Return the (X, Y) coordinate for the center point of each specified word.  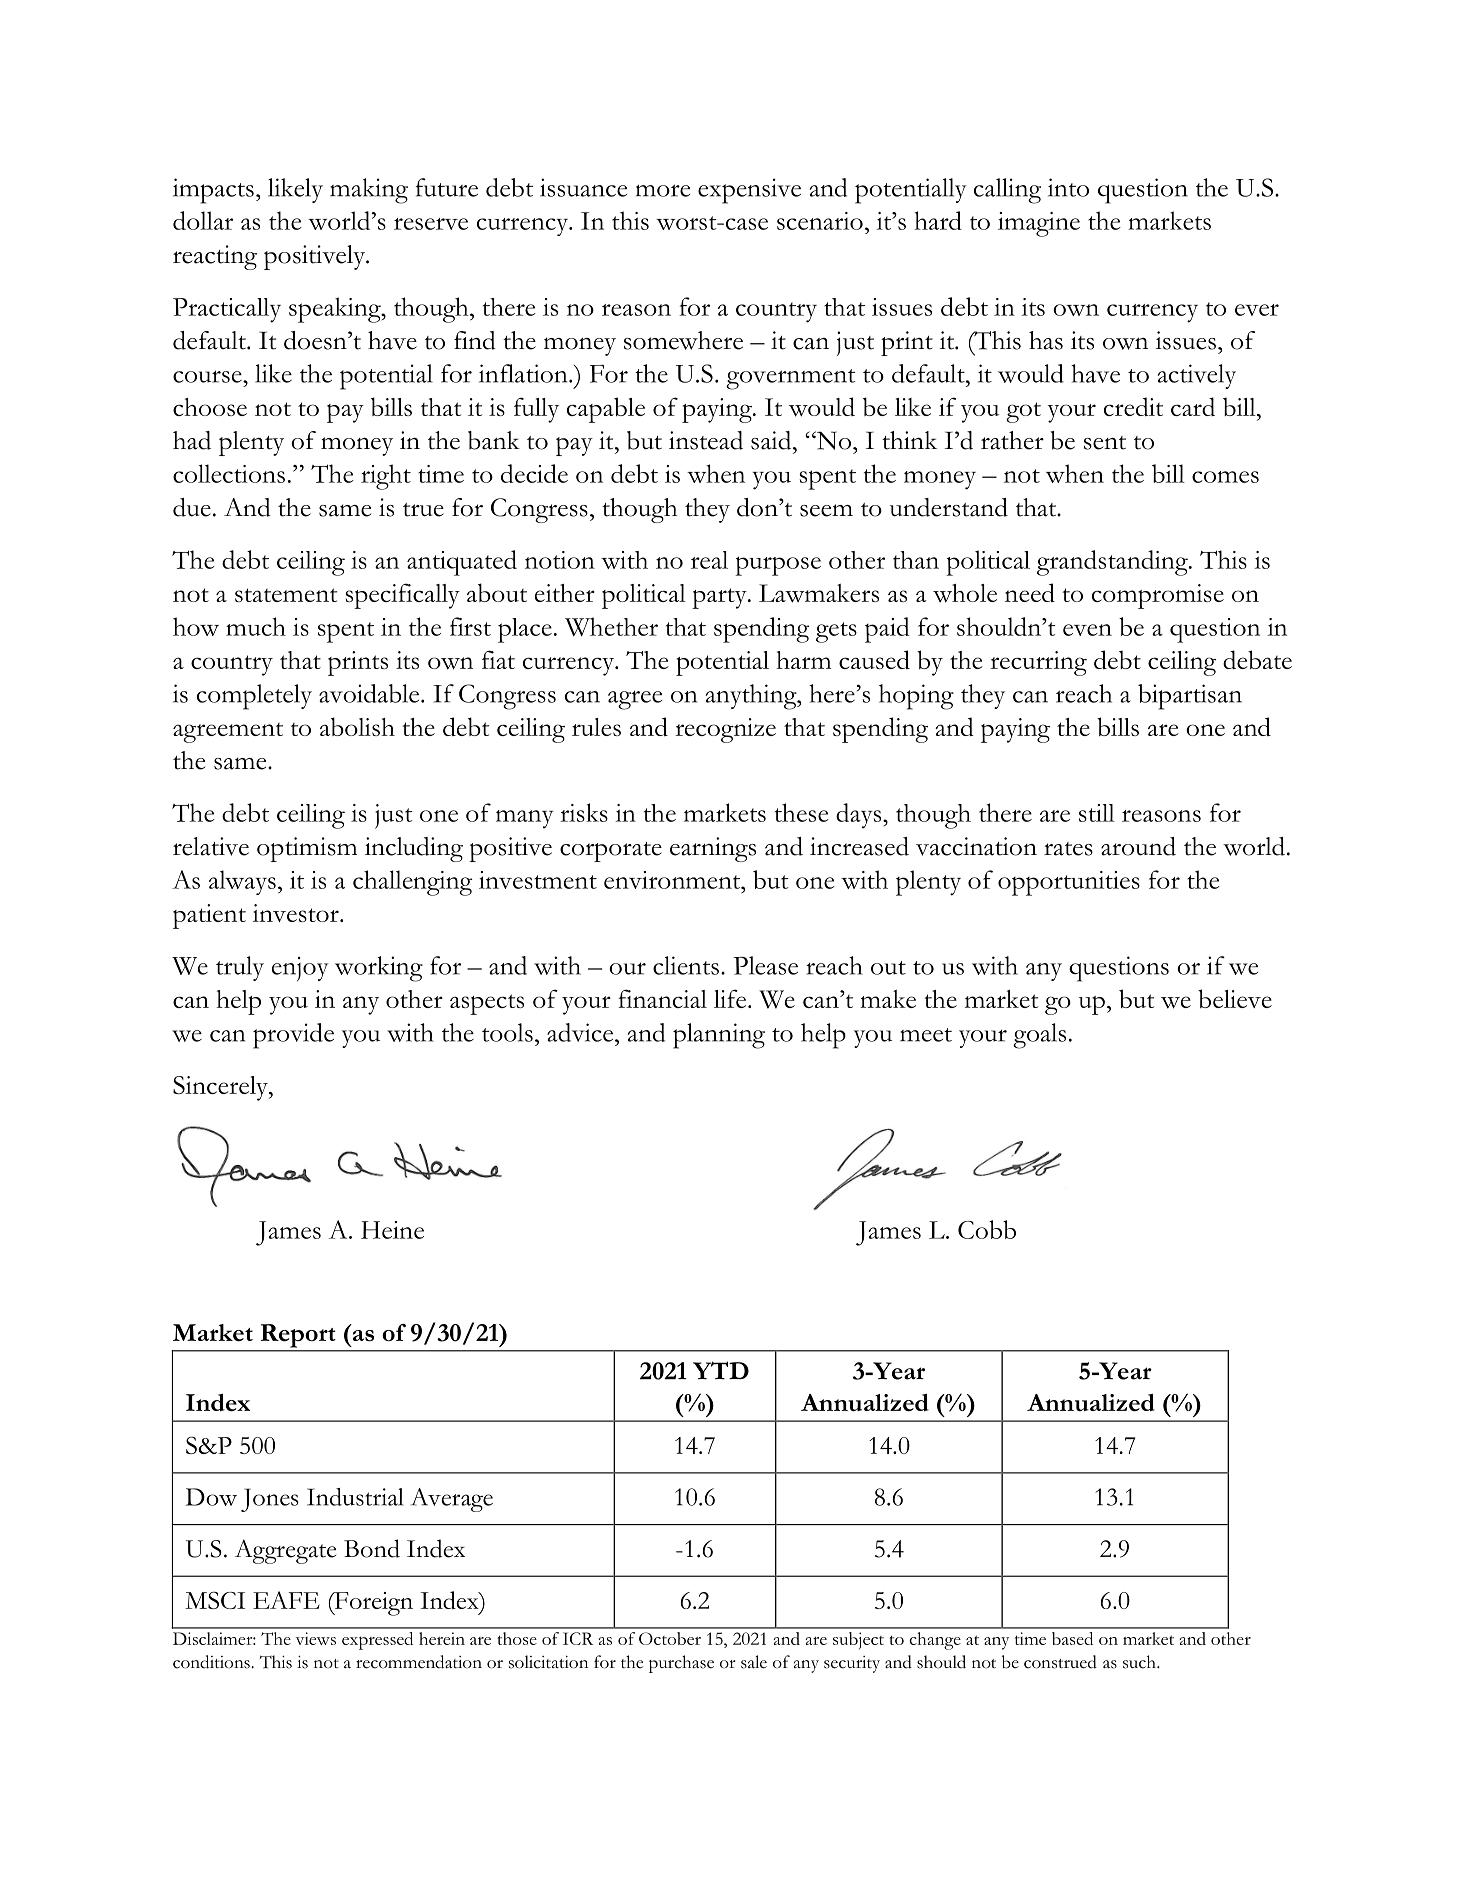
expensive (749, 191)
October (670, 1638)
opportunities (1069, 883)
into (1068, 187)
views (315, 1638)
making (369, 191)
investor (297, 913)
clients (686, 965)
